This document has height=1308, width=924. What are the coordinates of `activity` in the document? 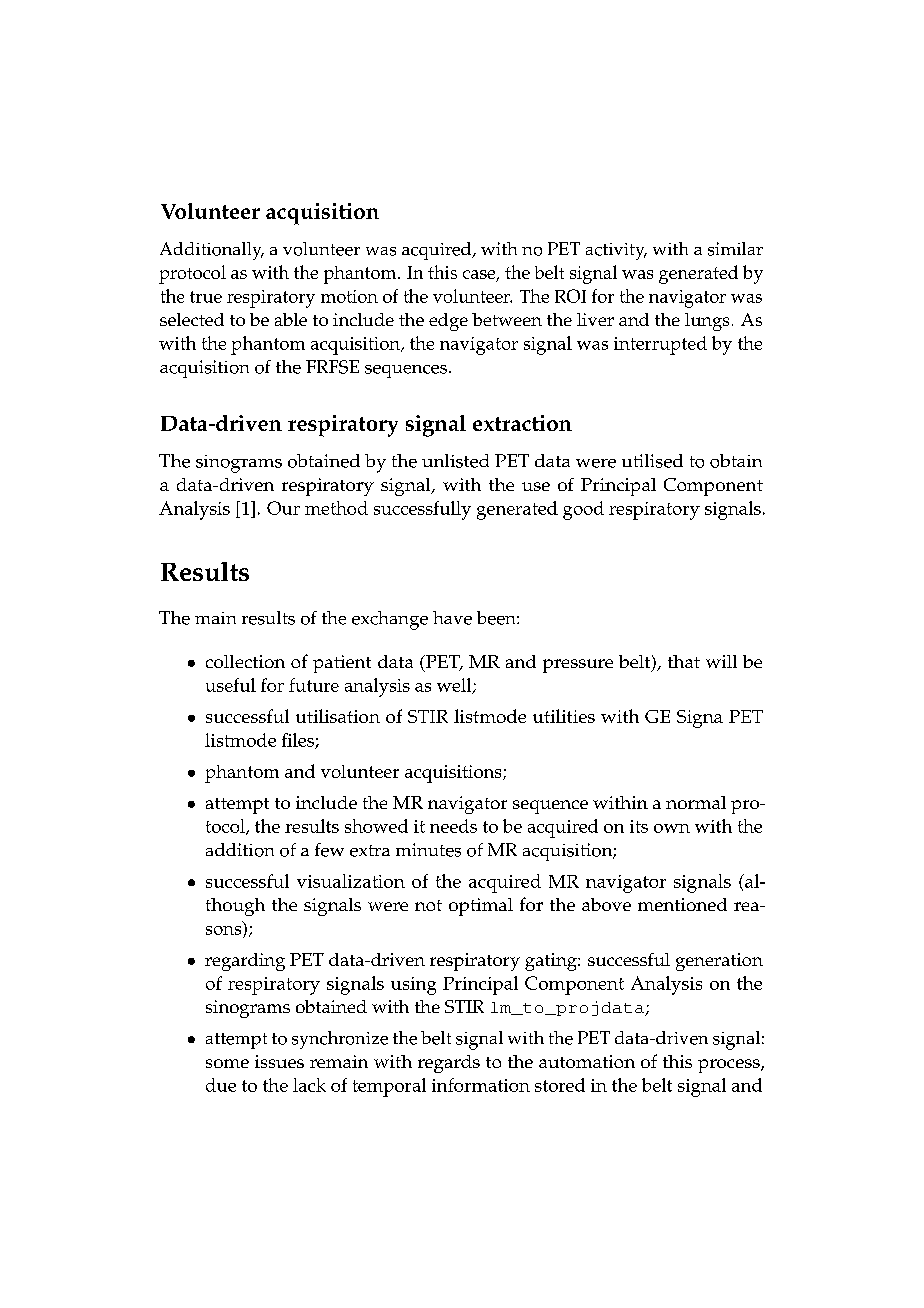 It's located at (616, 251).
